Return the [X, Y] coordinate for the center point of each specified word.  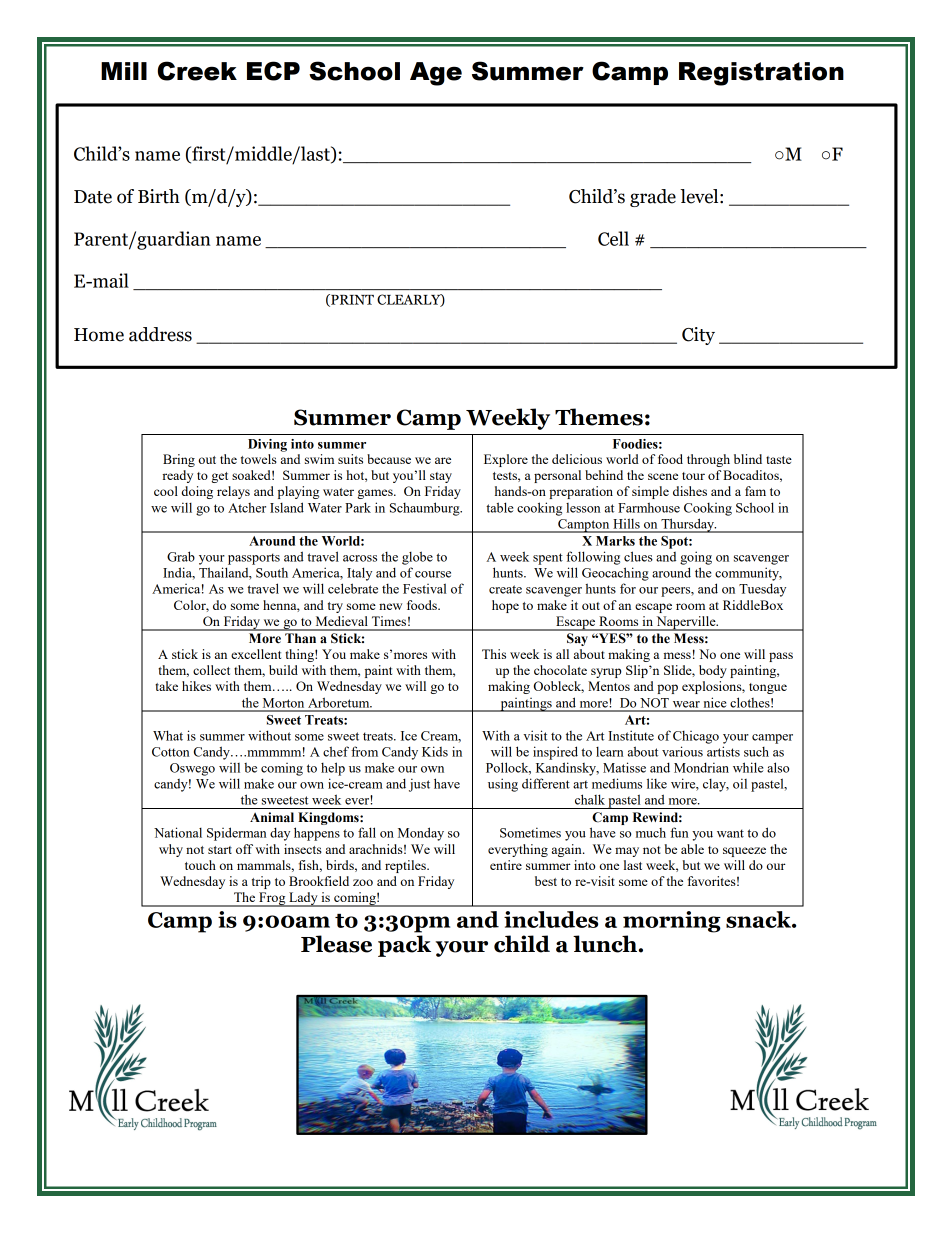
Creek [197, 71]
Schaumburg [426, 509]
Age [436, 74]
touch [200, 865]
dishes [690, 491]
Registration [761, 74]
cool [166, 491]
